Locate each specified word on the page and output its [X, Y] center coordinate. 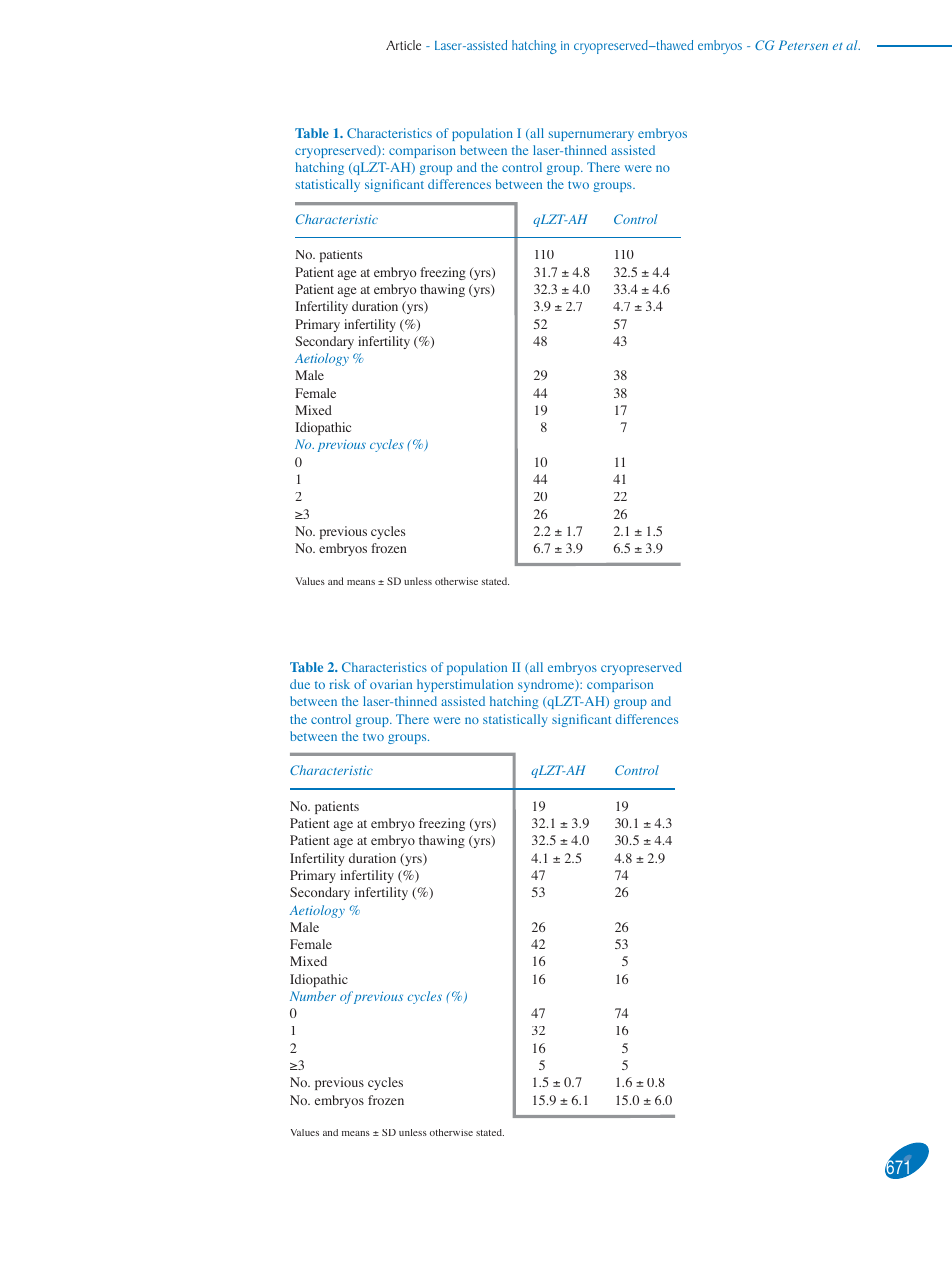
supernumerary [591, 136]
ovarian [391, 684]
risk [339, 684]
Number [313, 996]
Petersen [803, 45]
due [300, 684]
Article [403, 45]
